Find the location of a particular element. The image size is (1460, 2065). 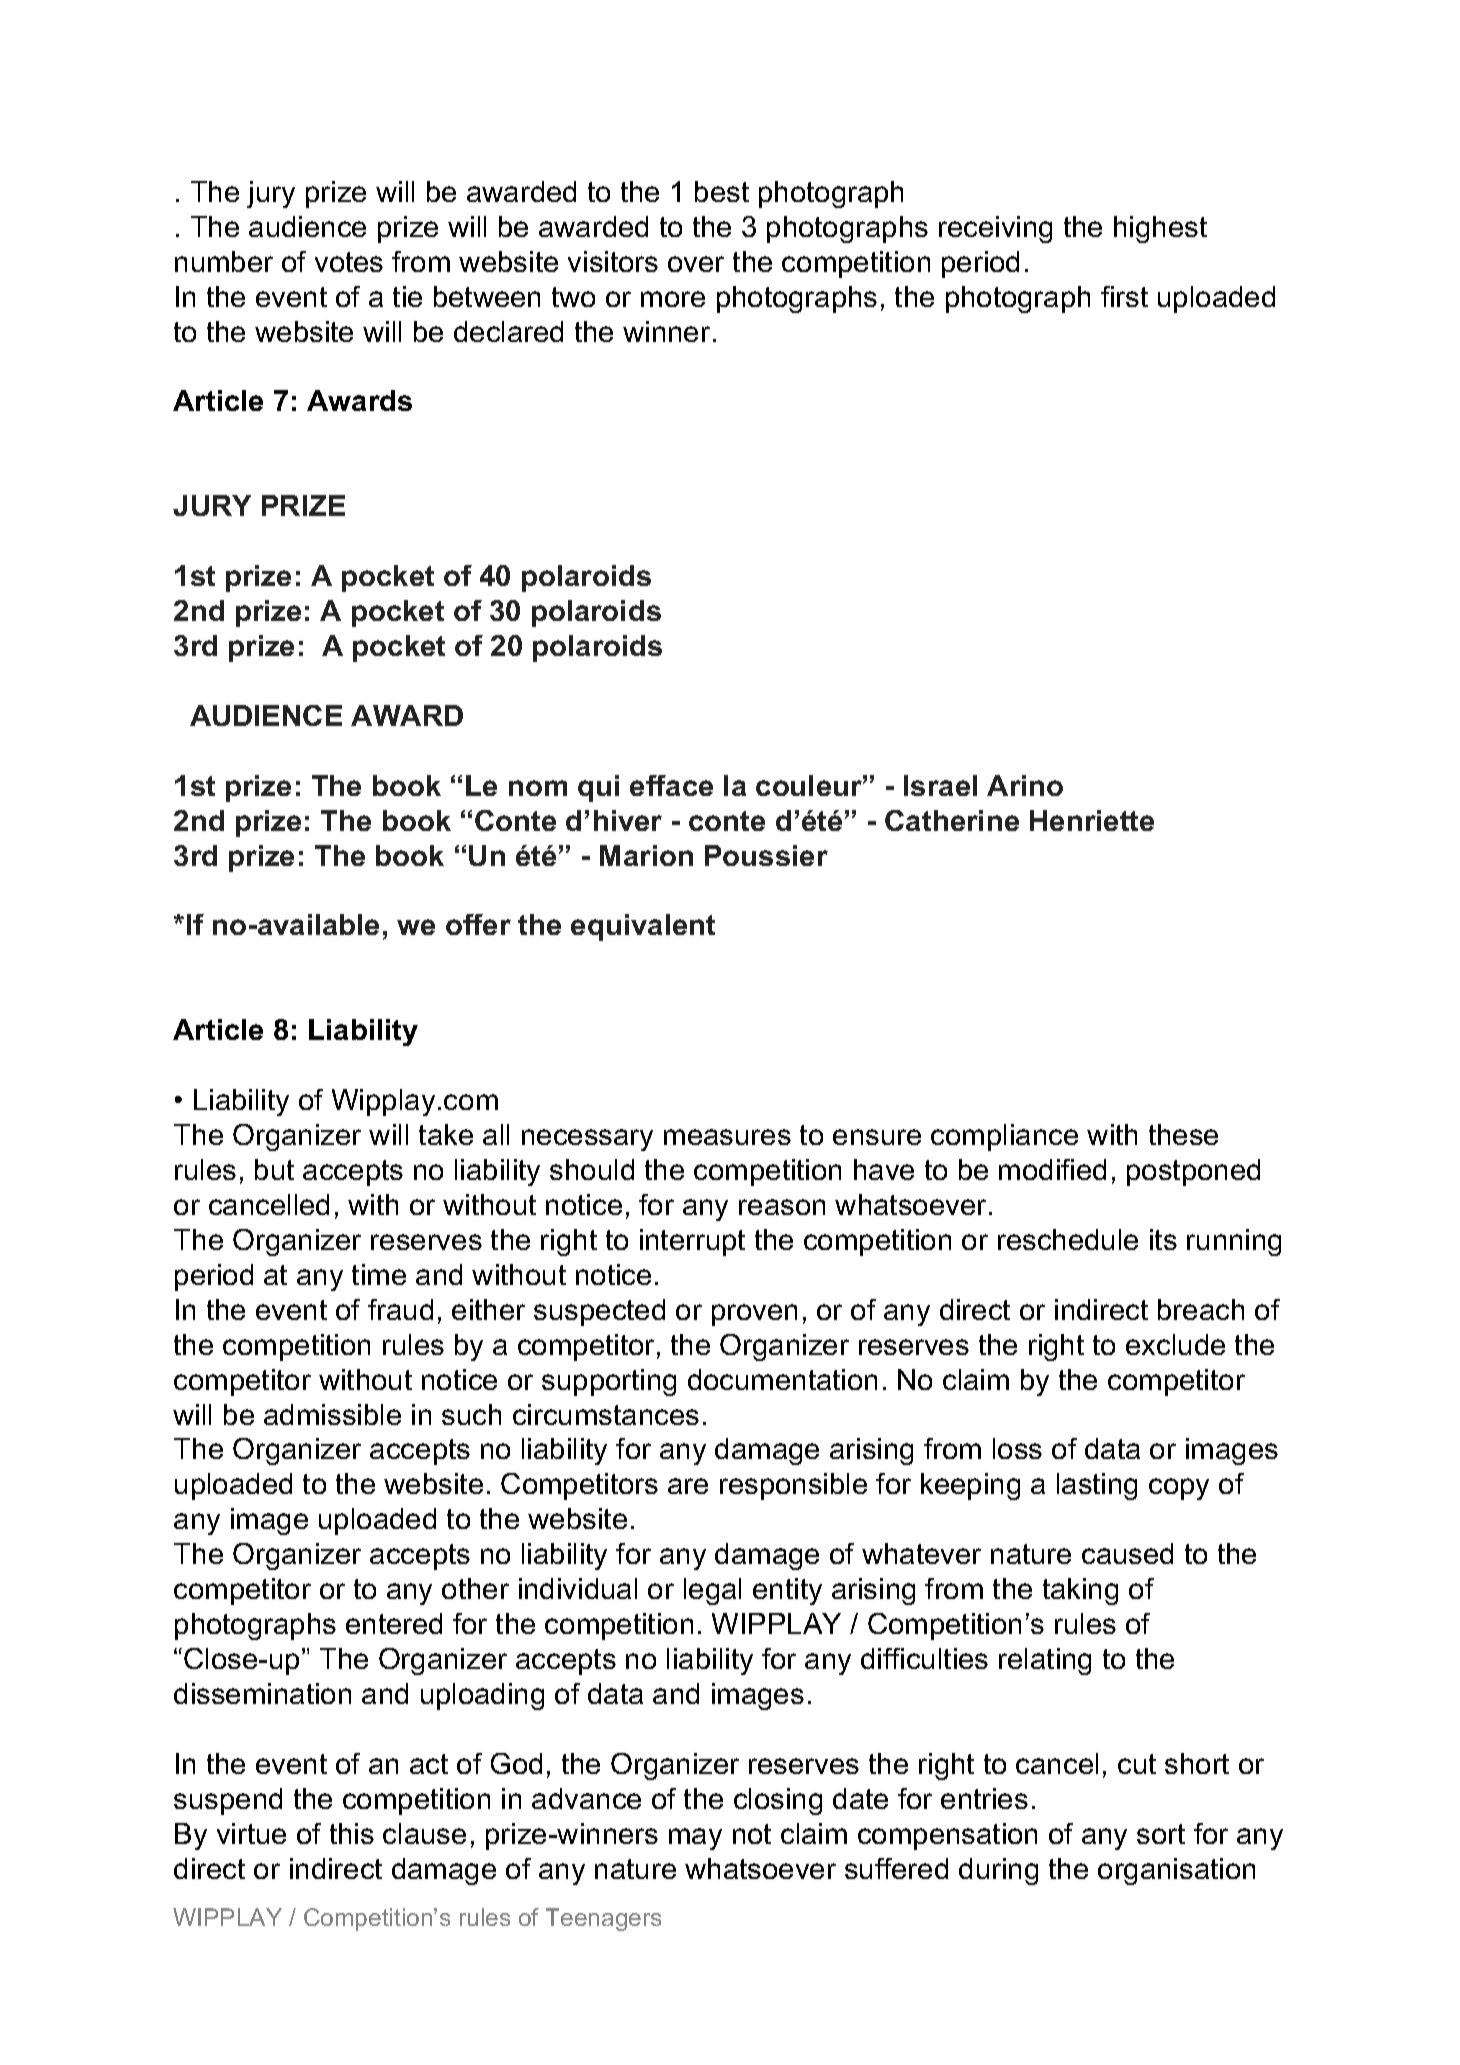

highest is located at coordinates (1160, 229).
